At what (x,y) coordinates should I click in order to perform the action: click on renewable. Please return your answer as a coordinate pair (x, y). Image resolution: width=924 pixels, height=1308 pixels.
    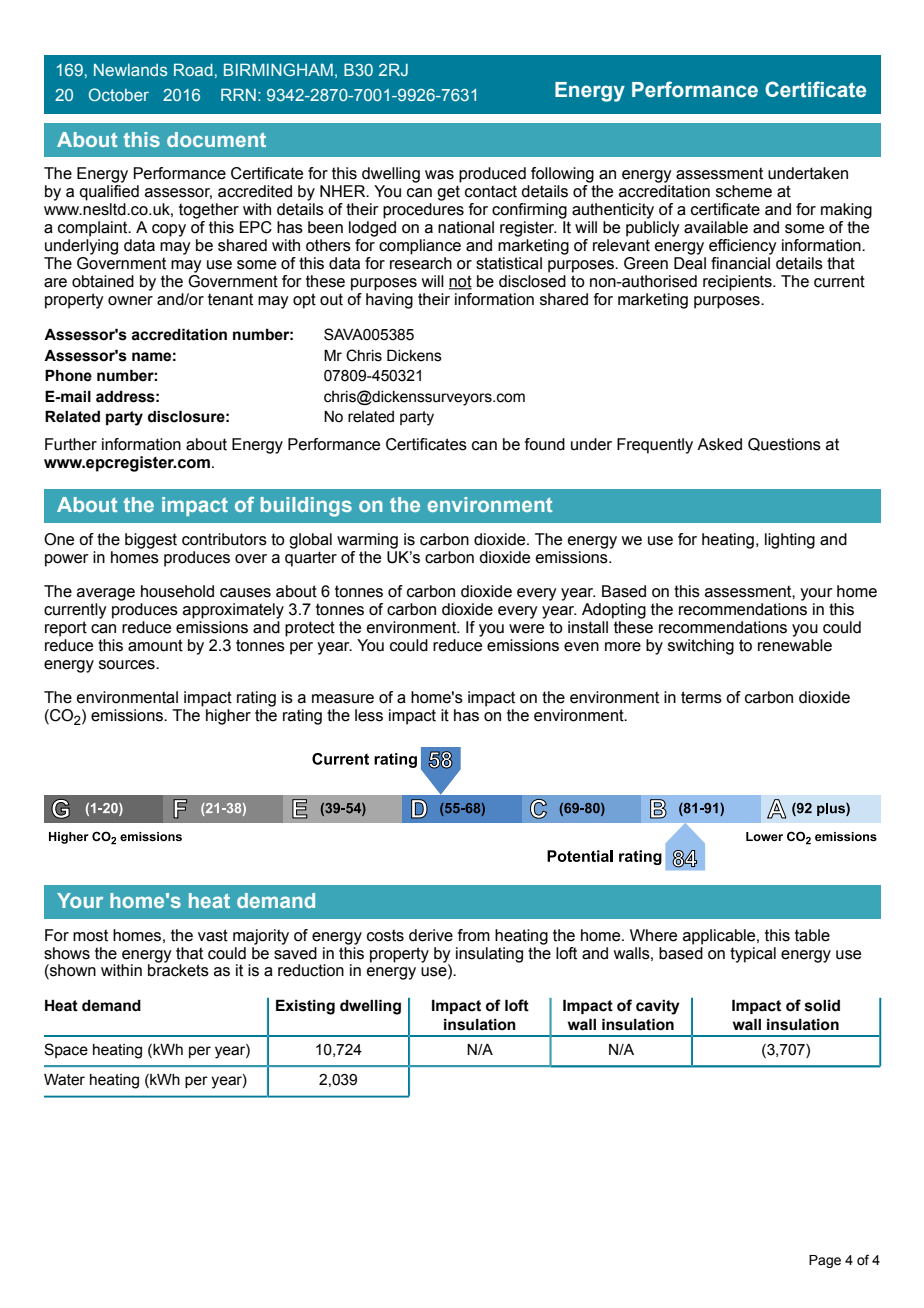
    Looking at the image, I should click on (795, 645).
